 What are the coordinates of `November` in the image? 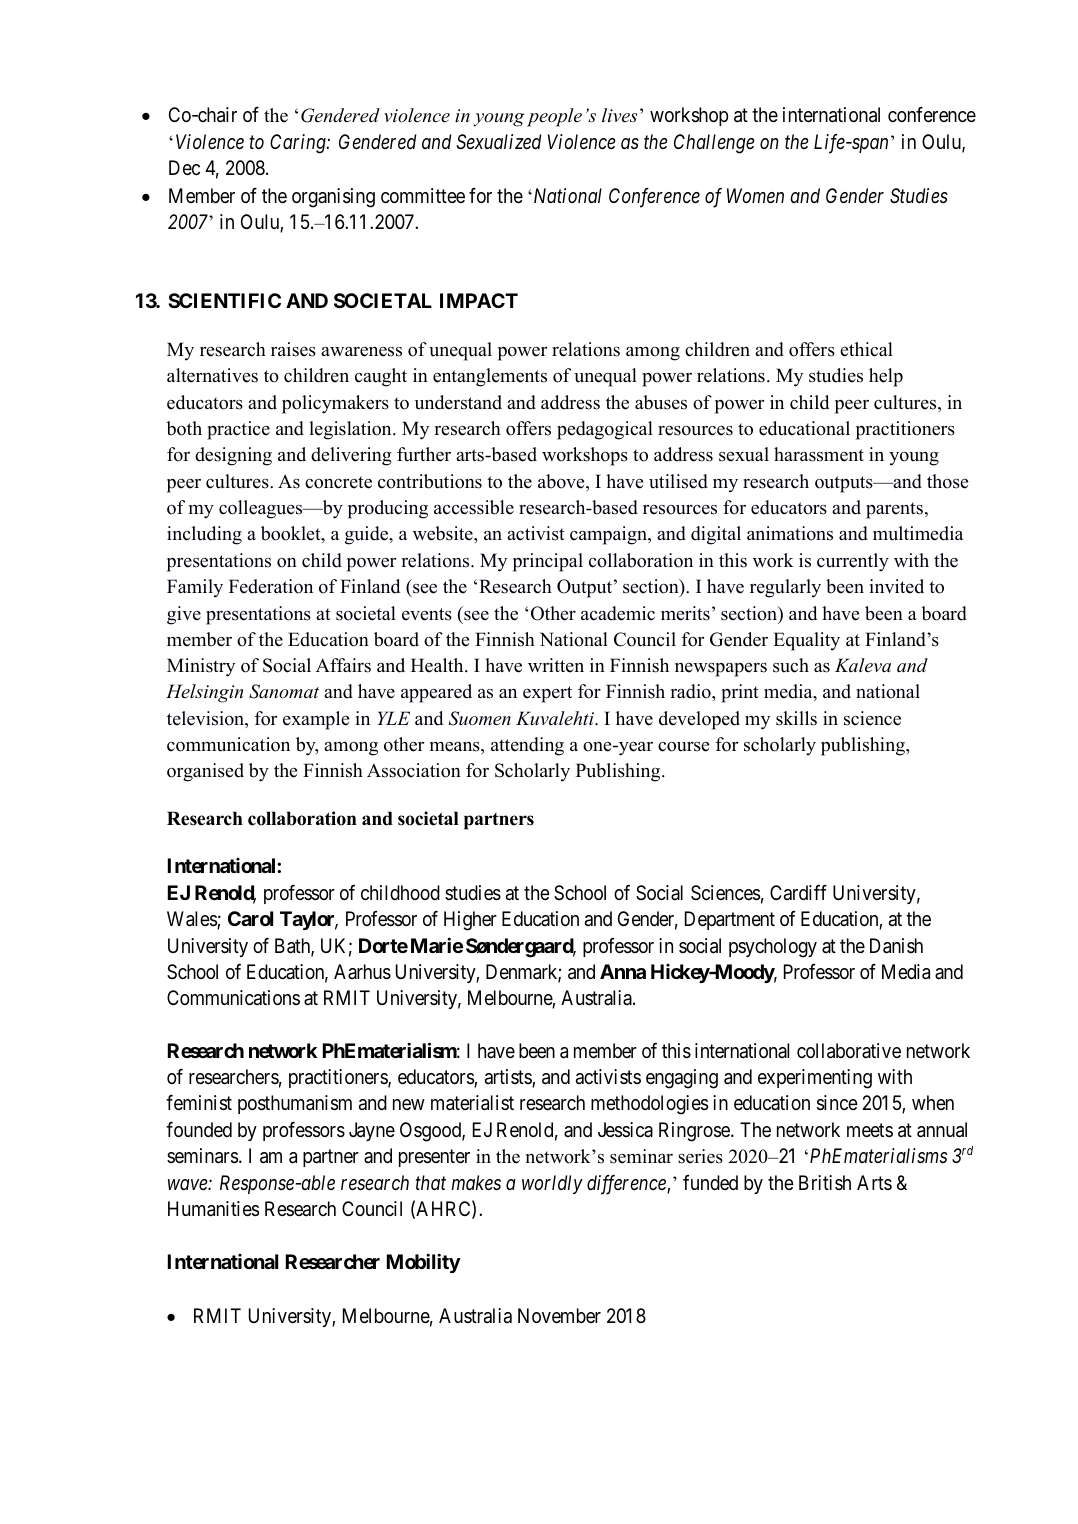 It's located at (559, 1315).
